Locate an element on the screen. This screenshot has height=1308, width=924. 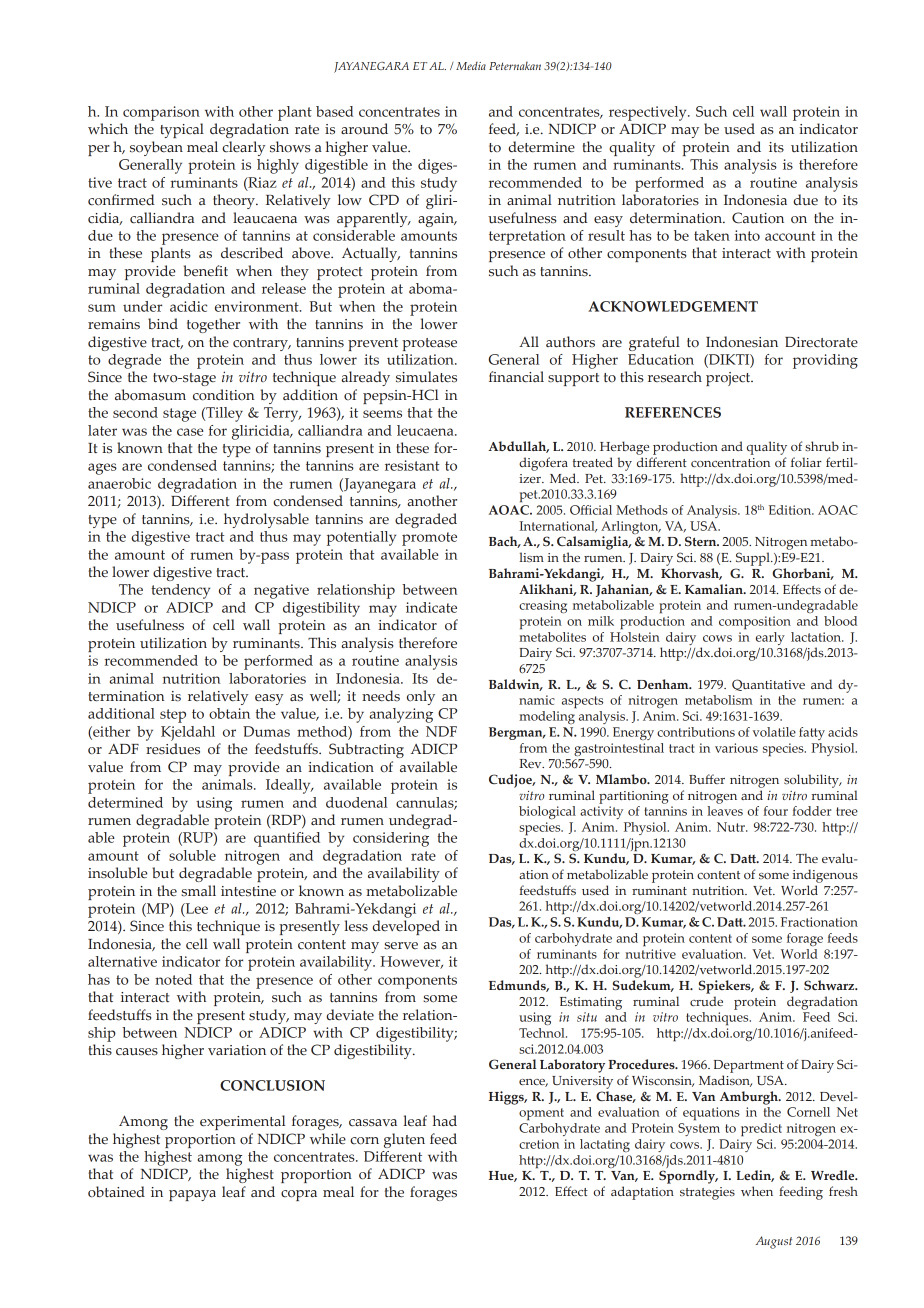
tendency is located at coordinates (180, 591).
